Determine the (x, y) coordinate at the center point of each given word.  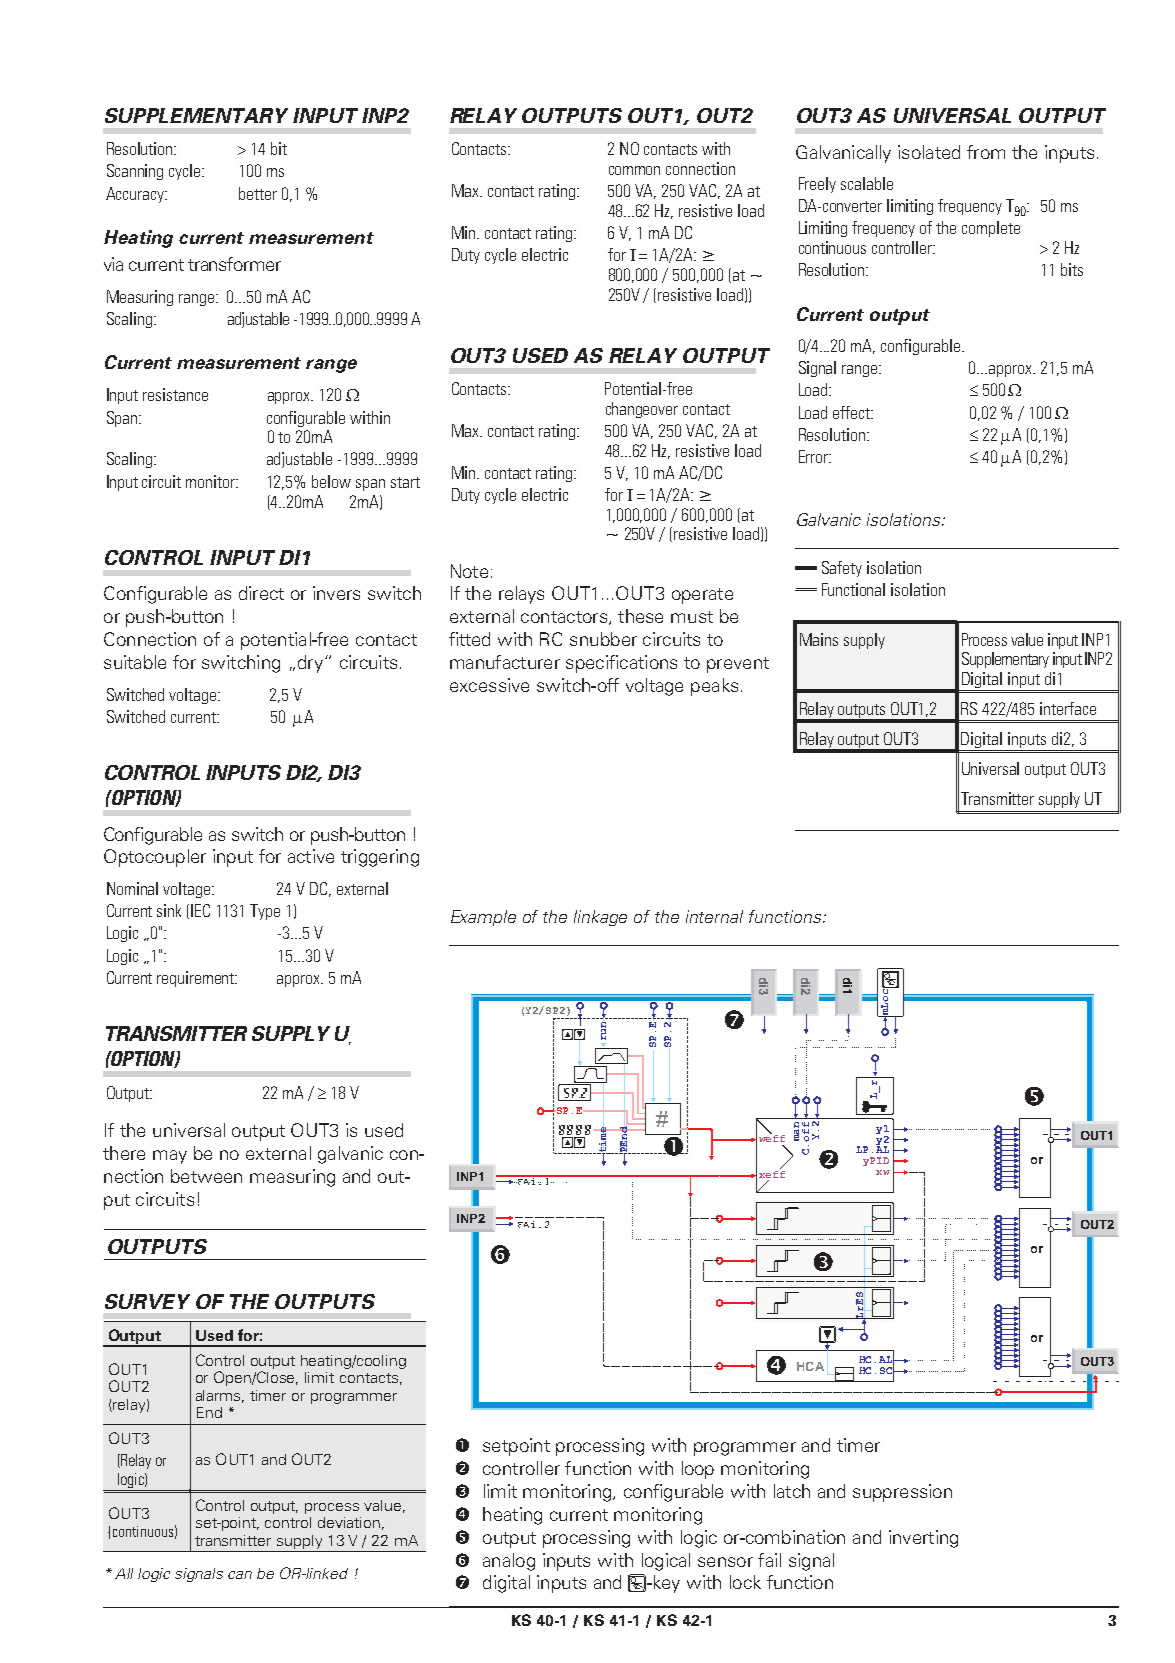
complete (991, 229)
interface (1068, 708)
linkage (600, 918)
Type (265, 912)
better (258, 193)
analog (509, 1562)
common (634, 170)
